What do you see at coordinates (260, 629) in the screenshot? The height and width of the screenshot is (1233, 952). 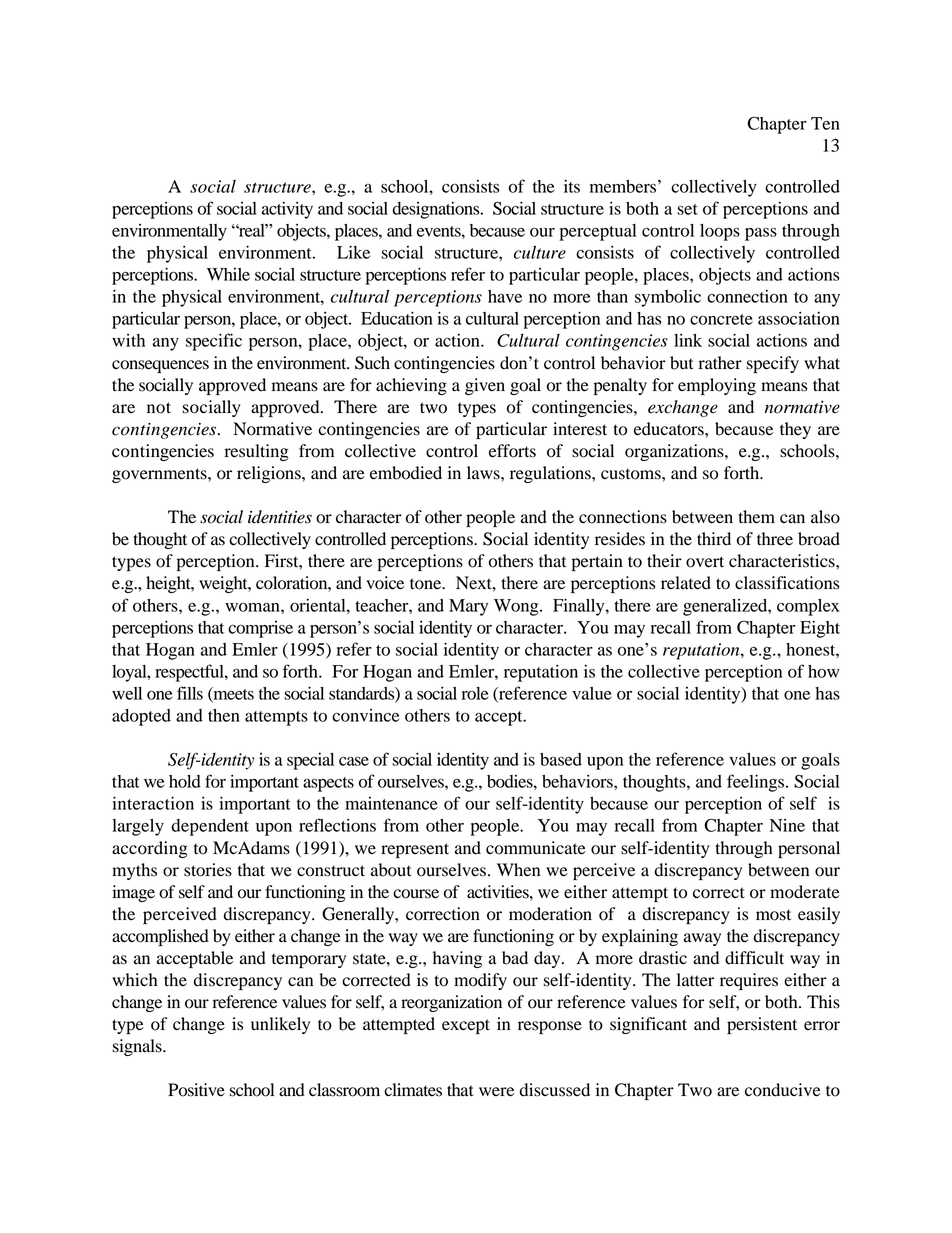 I see `comprise` at bounding box center [260, 629].
